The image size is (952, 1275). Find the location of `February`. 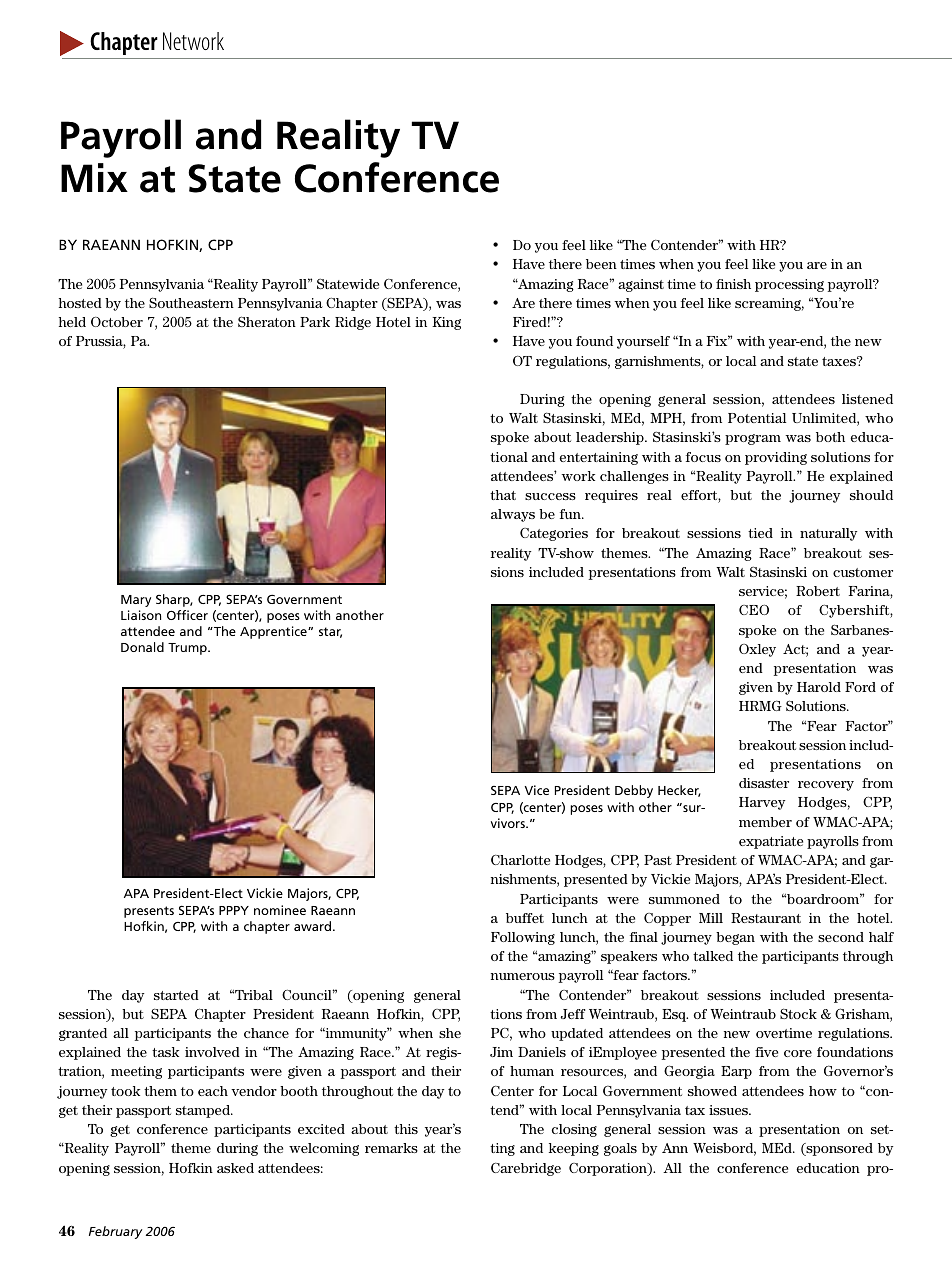

February is located at coordinates (115, 1232).
